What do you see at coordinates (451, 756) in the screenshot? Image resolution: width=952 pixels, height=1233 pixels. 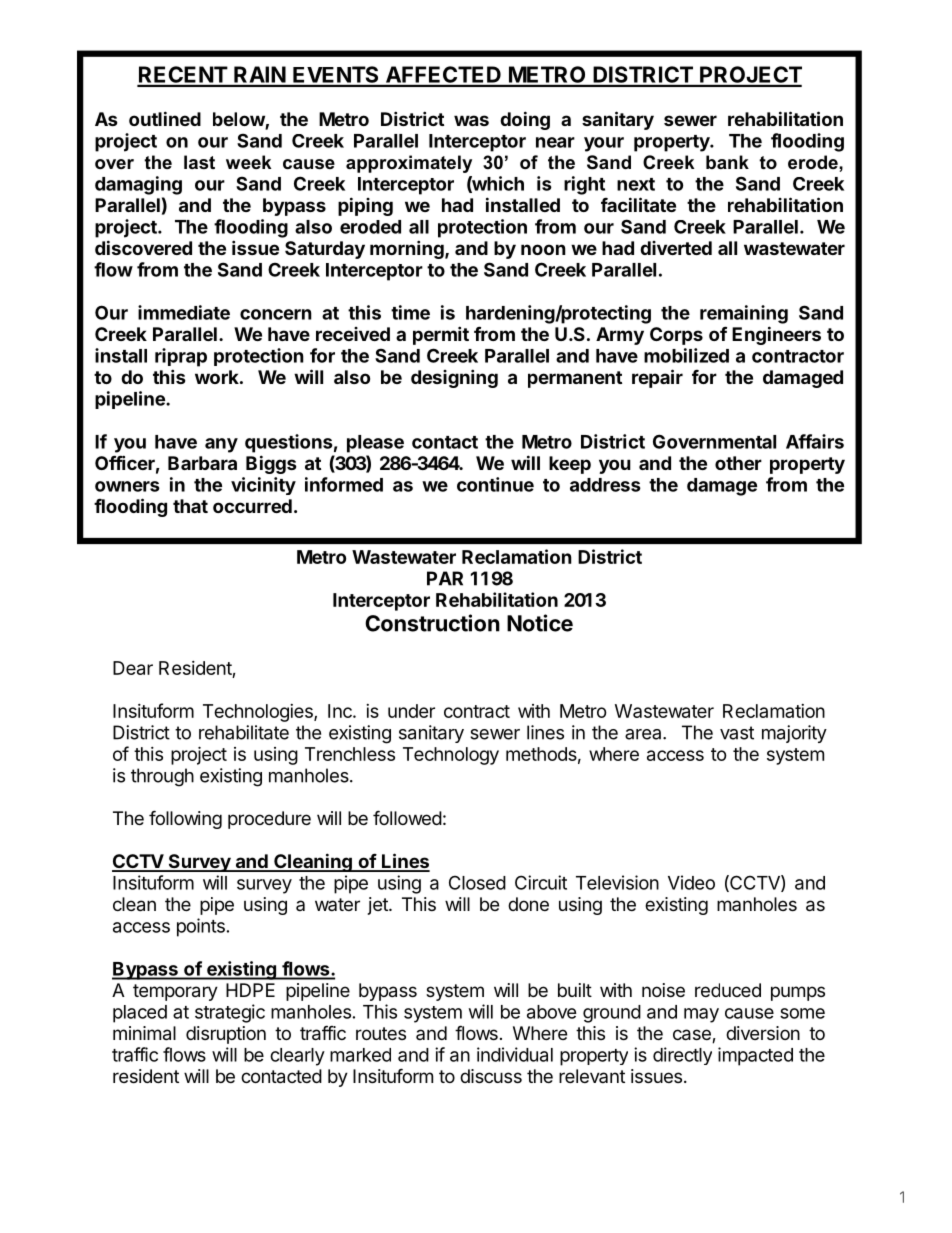 I see `Technology` at bounding box center [451, 756].
